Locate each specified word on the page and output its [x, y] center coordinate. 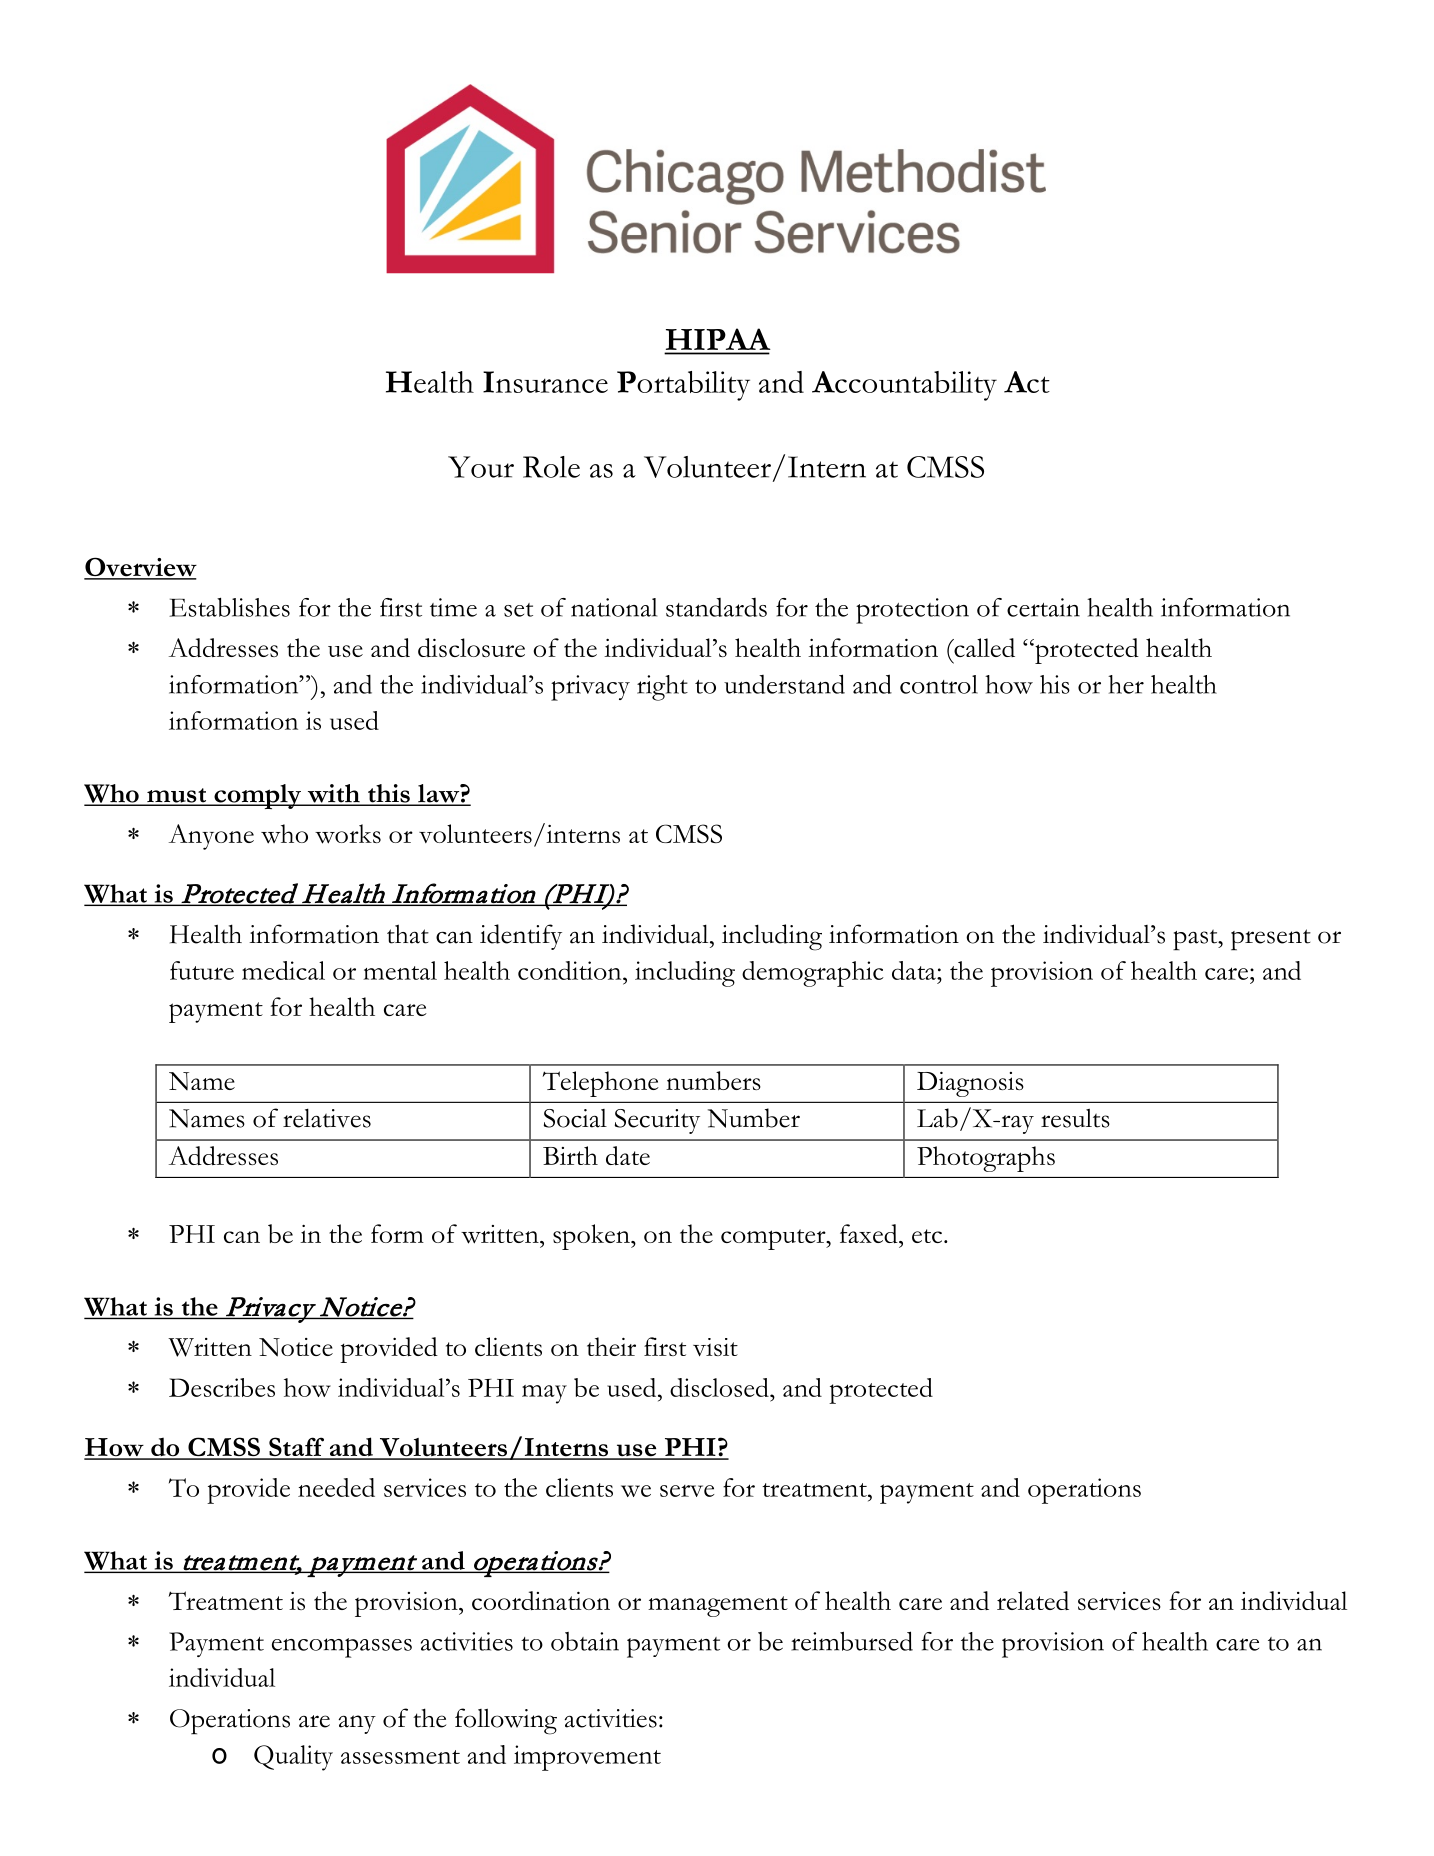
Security [657, 1121]
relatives [327, 1118]
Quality [293, 1758]
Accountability [904, 386]
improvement [587, 1758]
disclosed [720, 1387]
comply [257, 796]
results [1075, 1118]
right [662, 688]
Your [481, 467]
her [1126, 684]
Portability [683, 386]
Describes [222, 1387]
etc [927, 1236]
